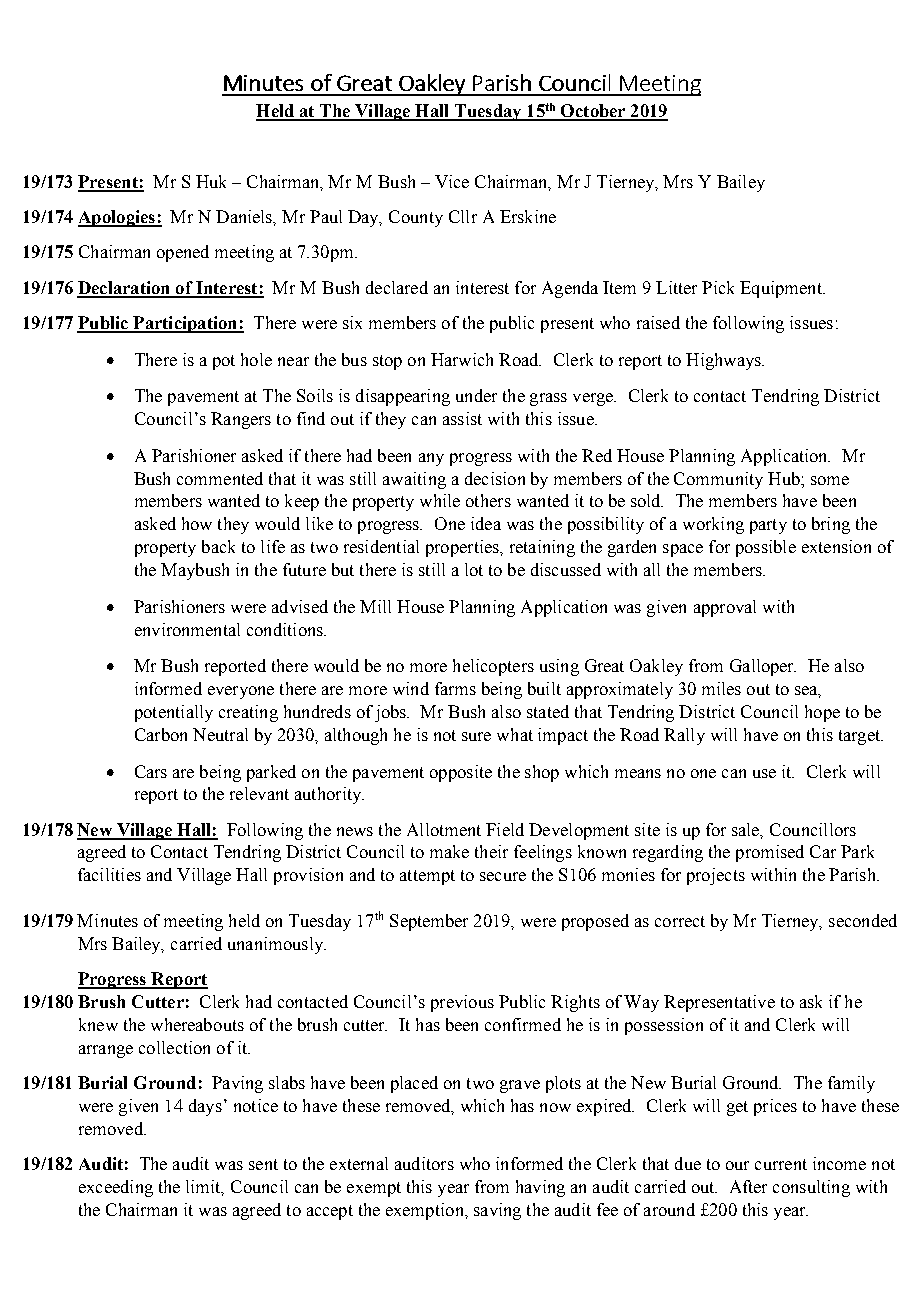 The image size is (924, 1308). Describe the element at coordinates (497, 1211) in the page. I see `saving` at that location.
